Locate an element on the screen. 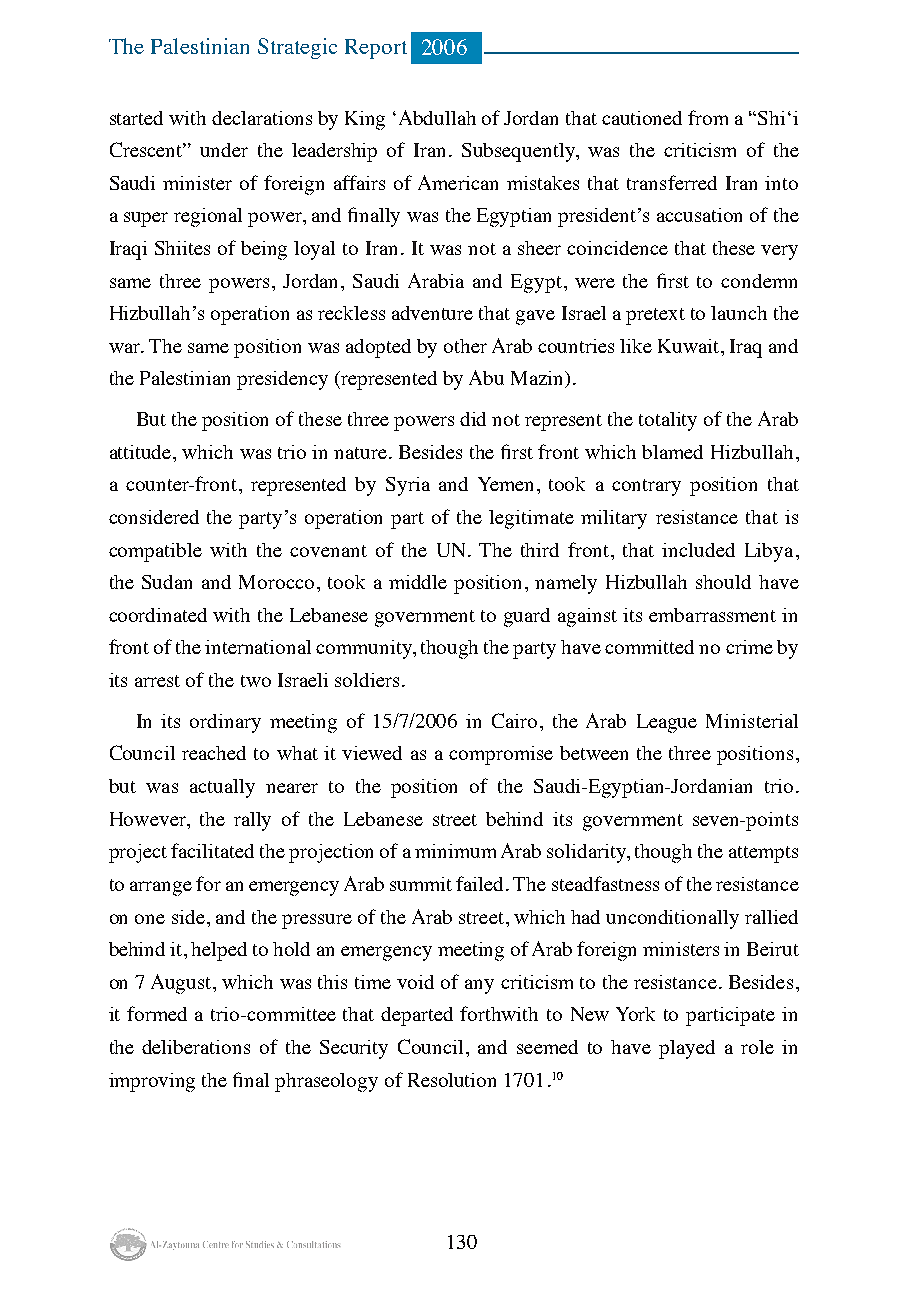 This screenshot has height=1305, width=924. Abdullah is located at coordinates (437, 117).
